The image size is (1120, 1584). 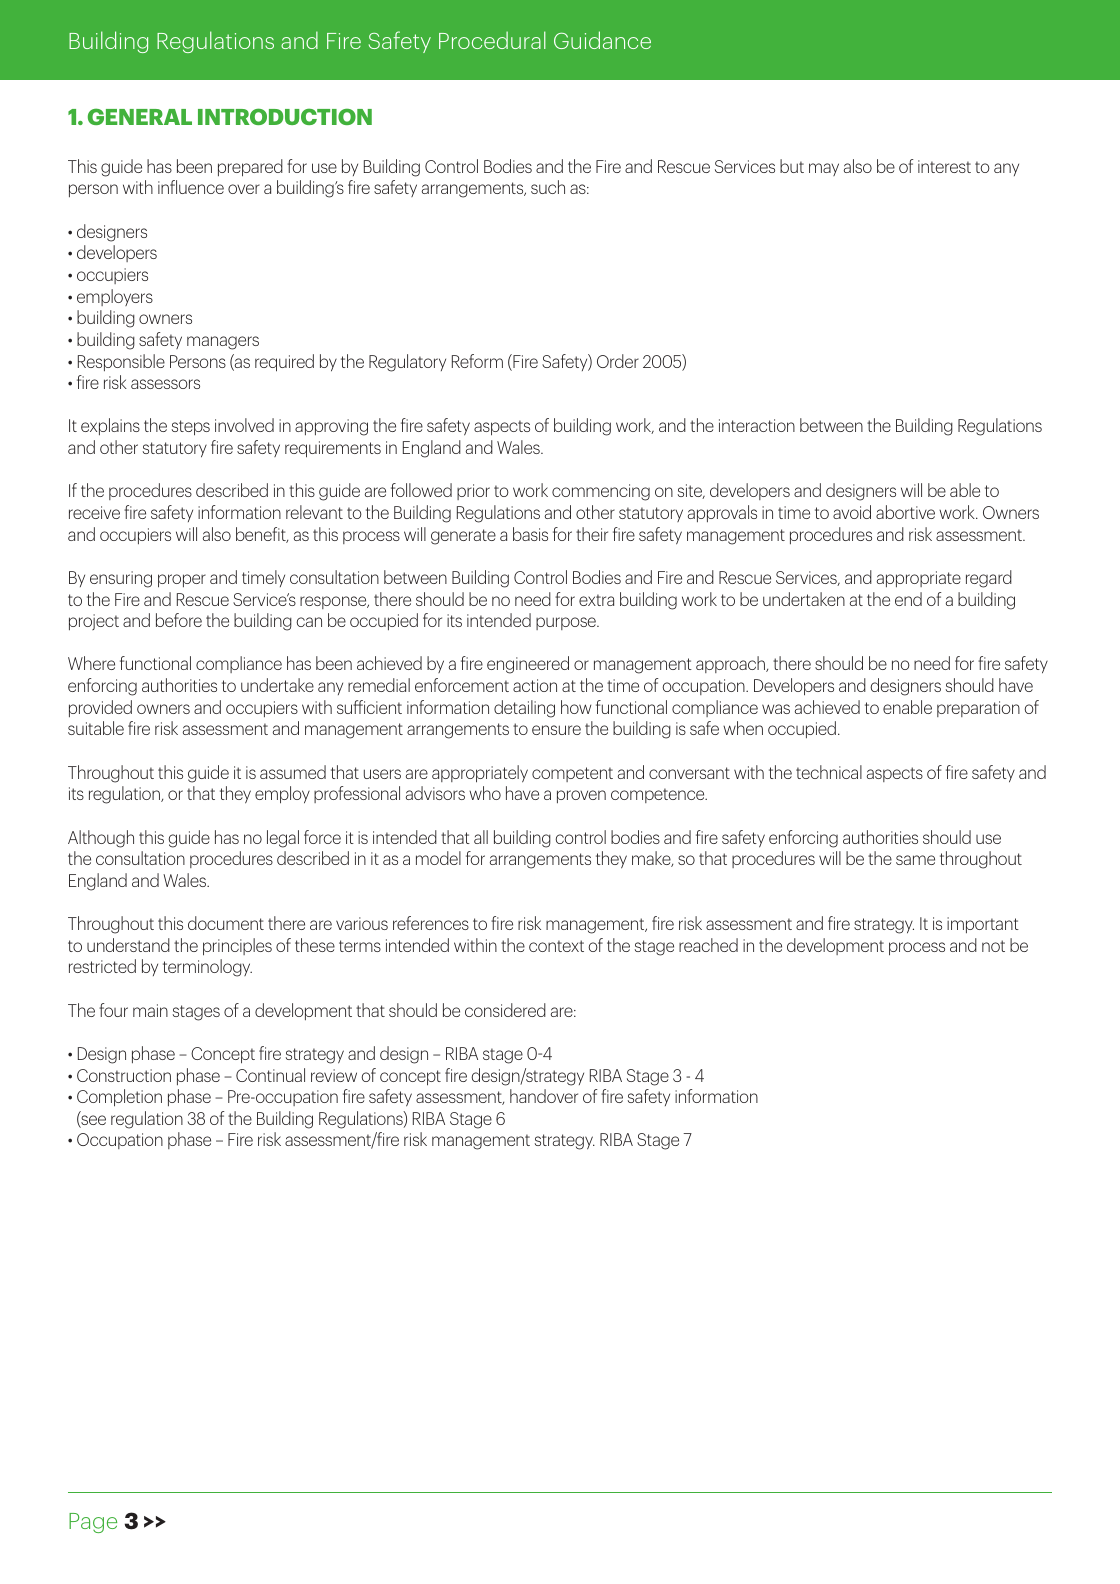 I want to click on not, so click(x=993, y=946).
